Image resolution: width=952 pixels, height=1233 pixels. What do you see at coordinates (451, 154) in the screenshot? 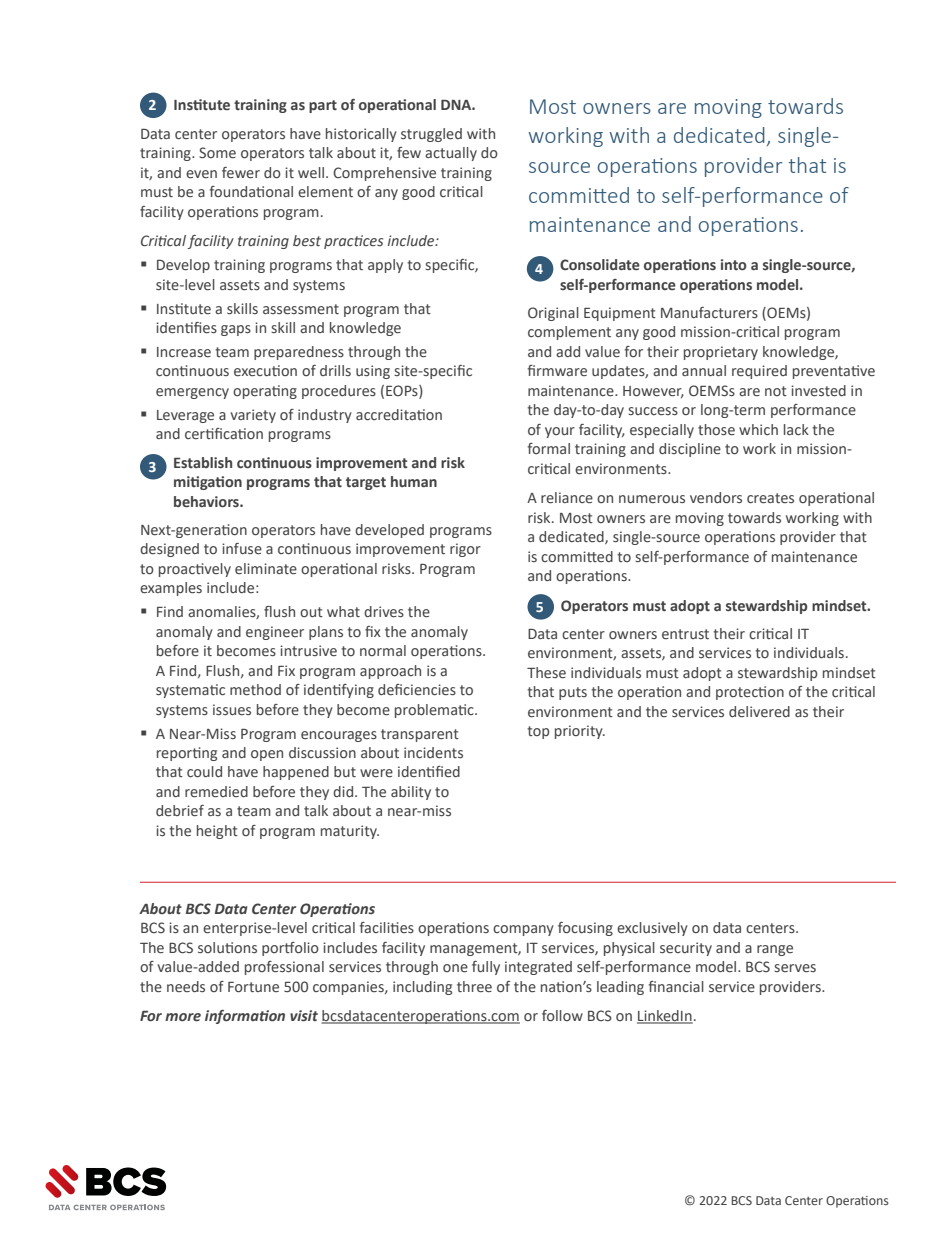
I see `actually` at bounding box center [451, 154].
